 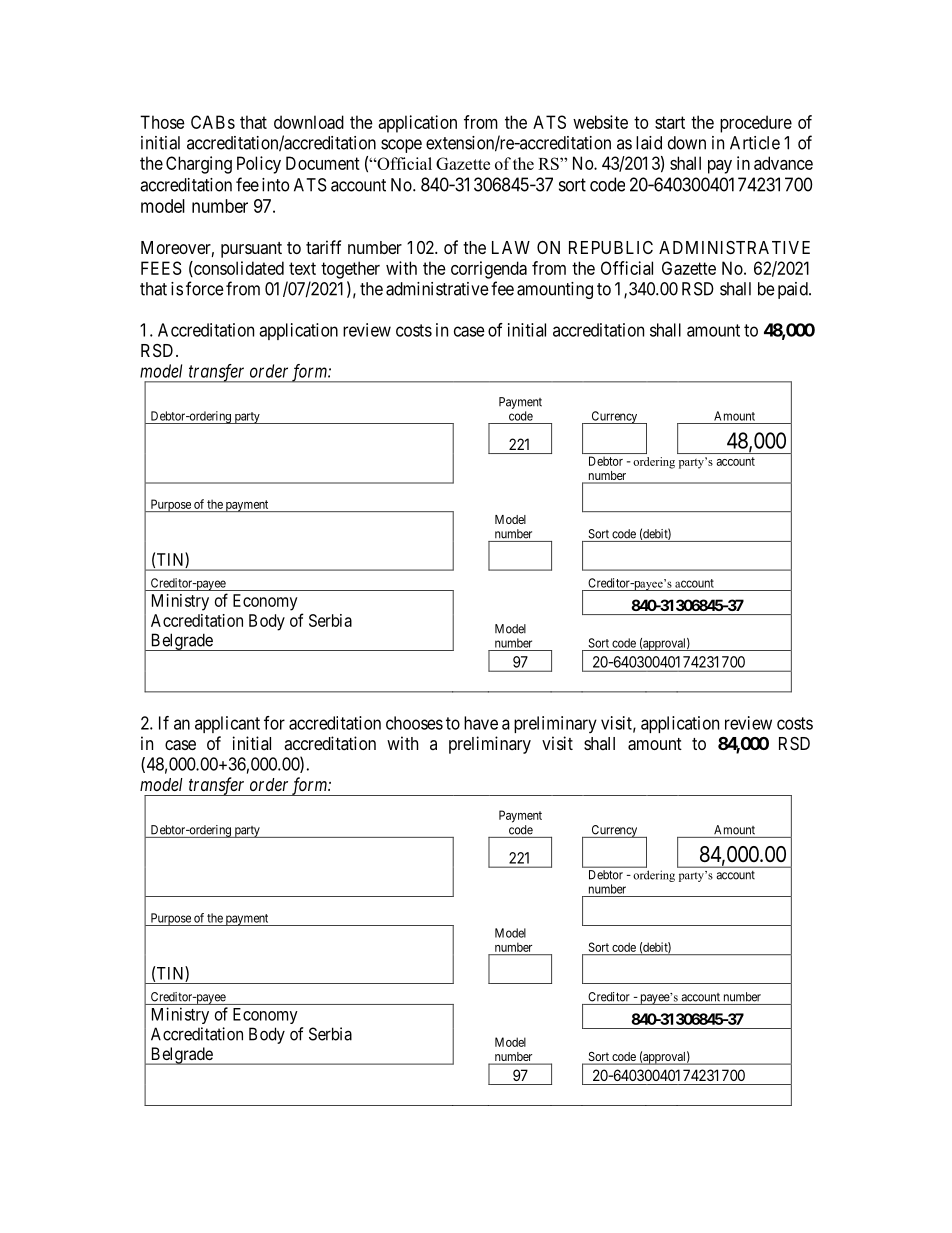 What do you see at coordinates (302, 268) in the document?
I see `text` at bounding box center [302, 268].
